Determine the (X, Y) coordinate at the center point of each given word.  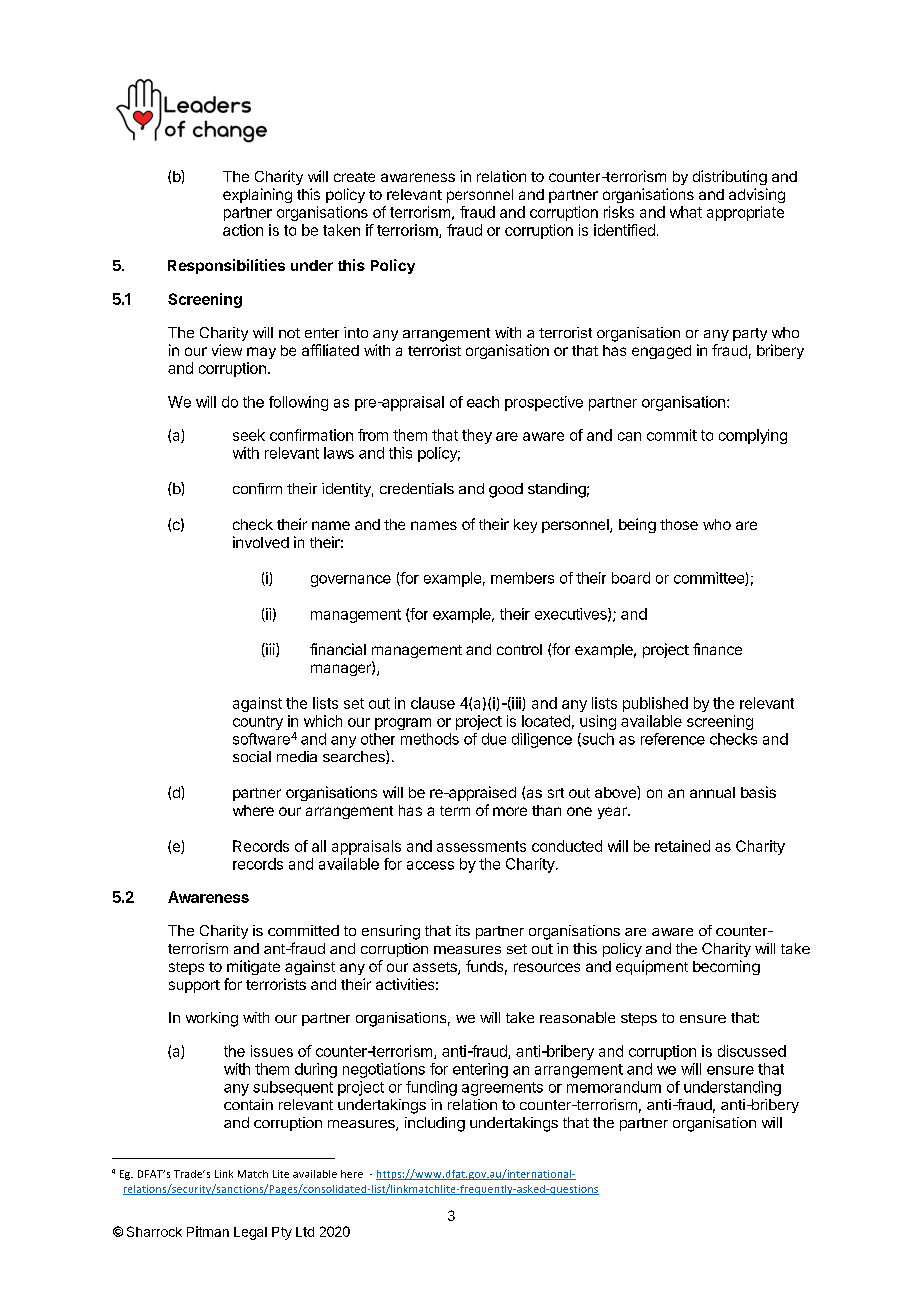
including (435, 1124)
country (258, 723)
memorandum (614, 1087)
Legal (250, 1233)
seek (249, 435)
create (354, 177)
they (477, 436)
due (494, 739)
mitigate (253, 967)
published (655, 704)
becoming (726, 967)
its (463, 930)
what (686, 212)
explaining (257, 195)
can (629, 436)
